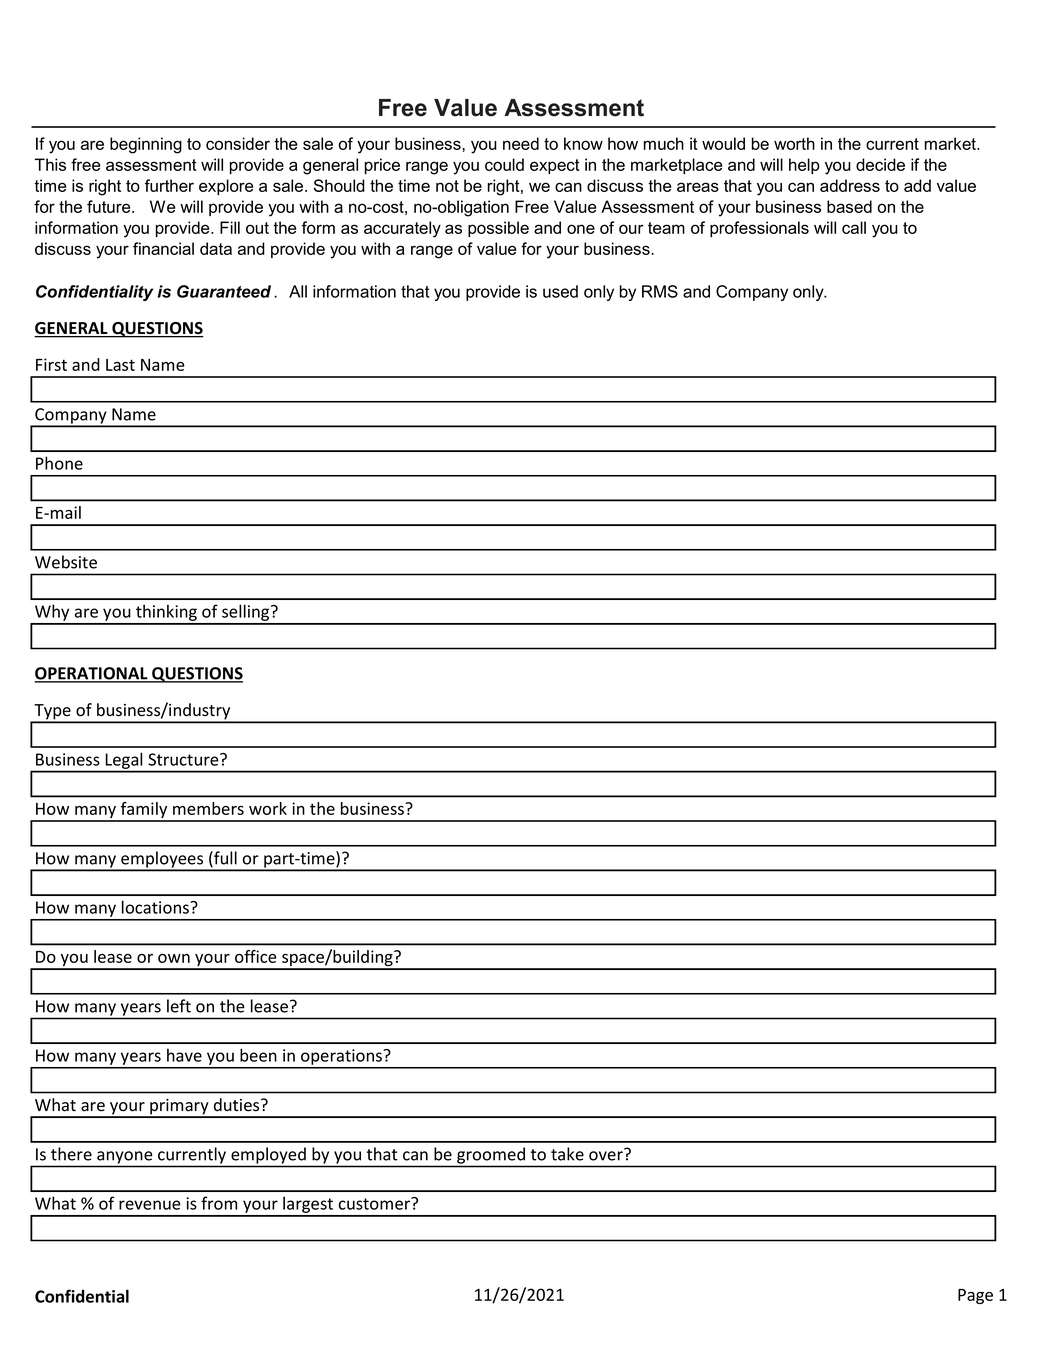 The width and height of the image is (1040, 1346). Describe the element at coordinates (208, 808) in the image. I see `members` at that location.
